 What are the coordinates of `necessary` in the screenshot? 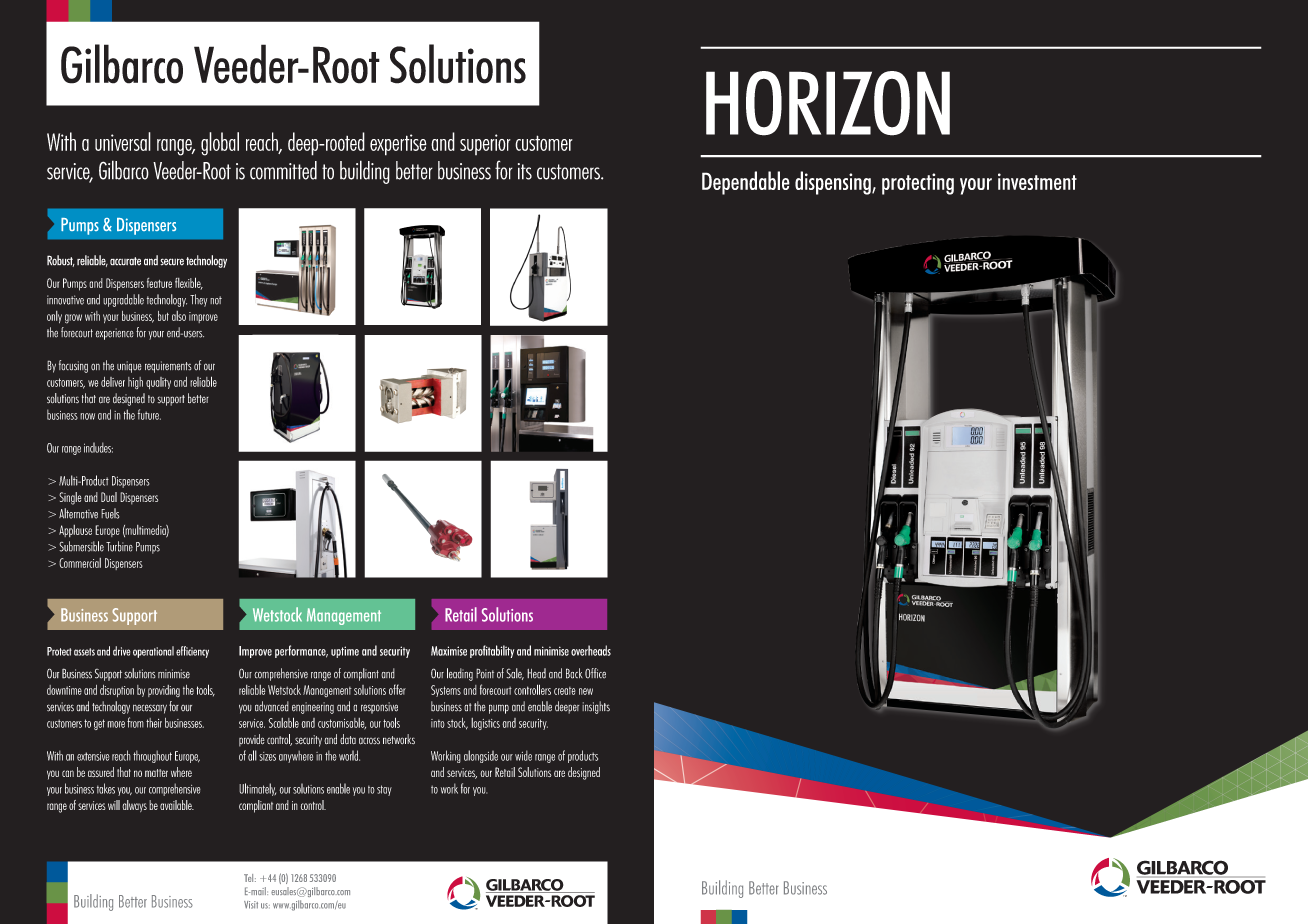 It's located at (150, 709).
